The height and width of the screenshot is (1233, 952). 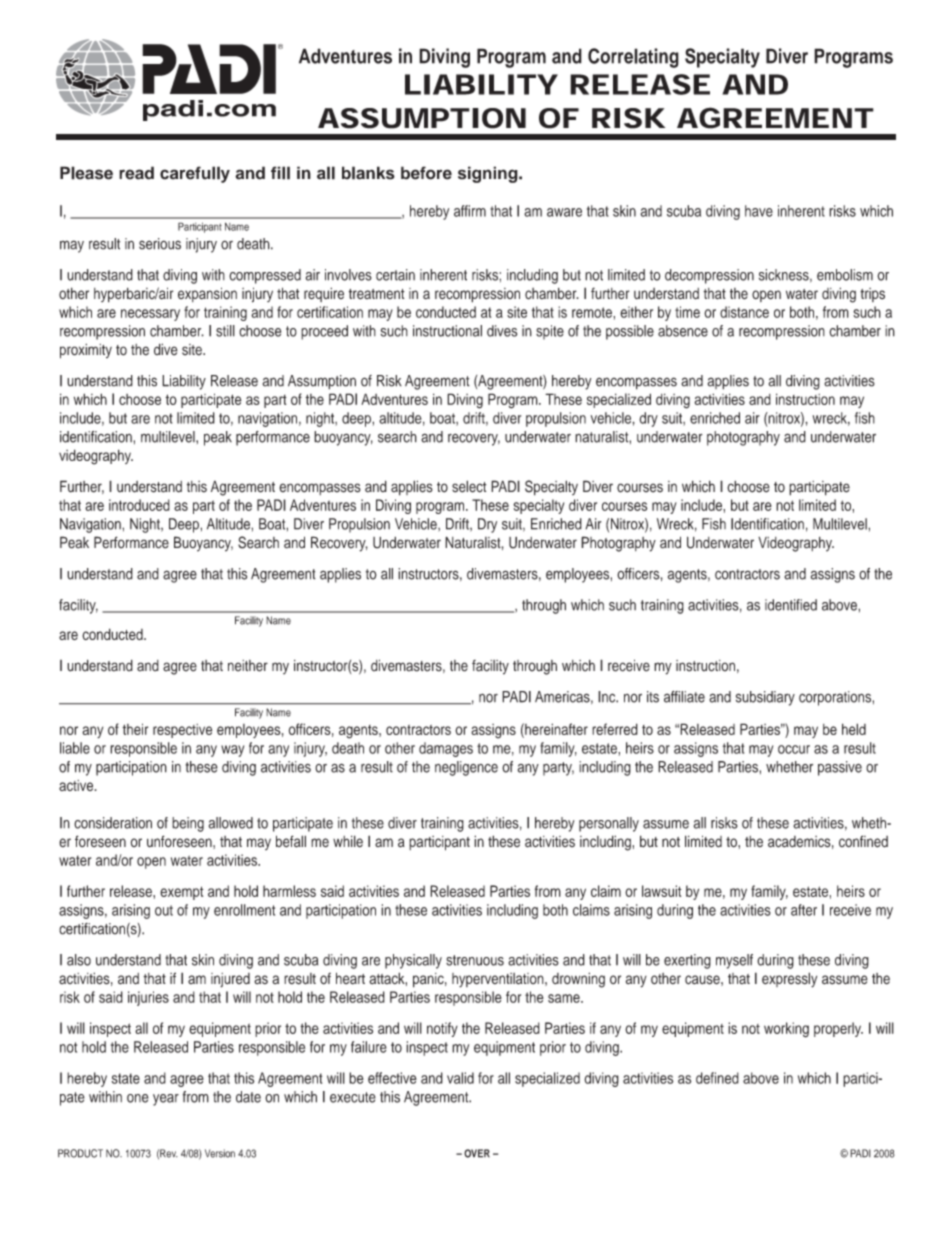 What do you see at coordinates (683, 331) in the screenshot?
I see `absence` at bounding box center [683, 331].
